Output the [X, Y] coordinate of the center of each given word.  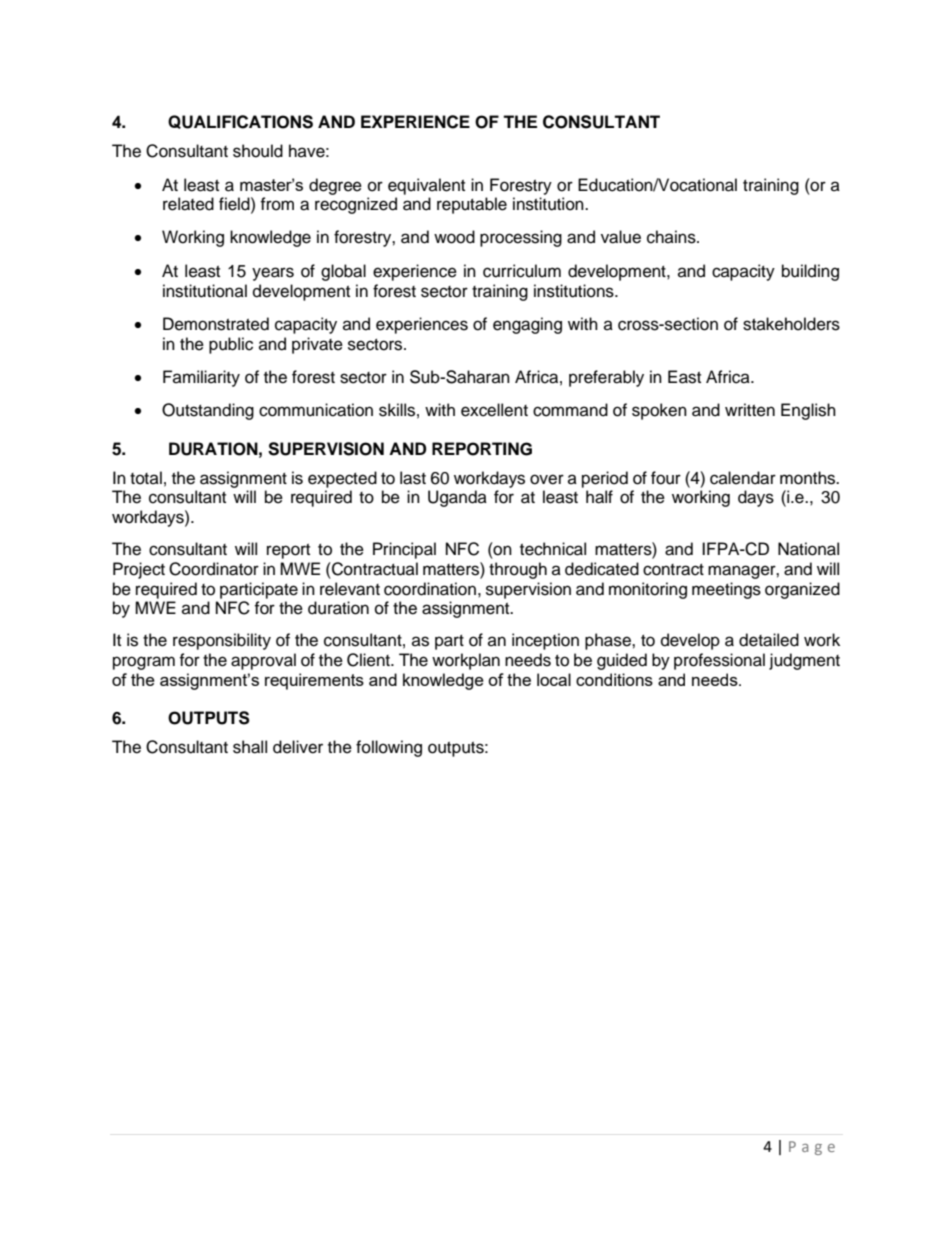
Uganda [457, 498]
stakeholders [791, 324]
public [231, 345]
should [258, 151]
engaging [527, 325]
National [808, 549]
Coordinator [214, 569]
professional [719, 661]
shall [250, 747]
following [389, 748]
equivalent [426, 186]
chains [672, 237]
